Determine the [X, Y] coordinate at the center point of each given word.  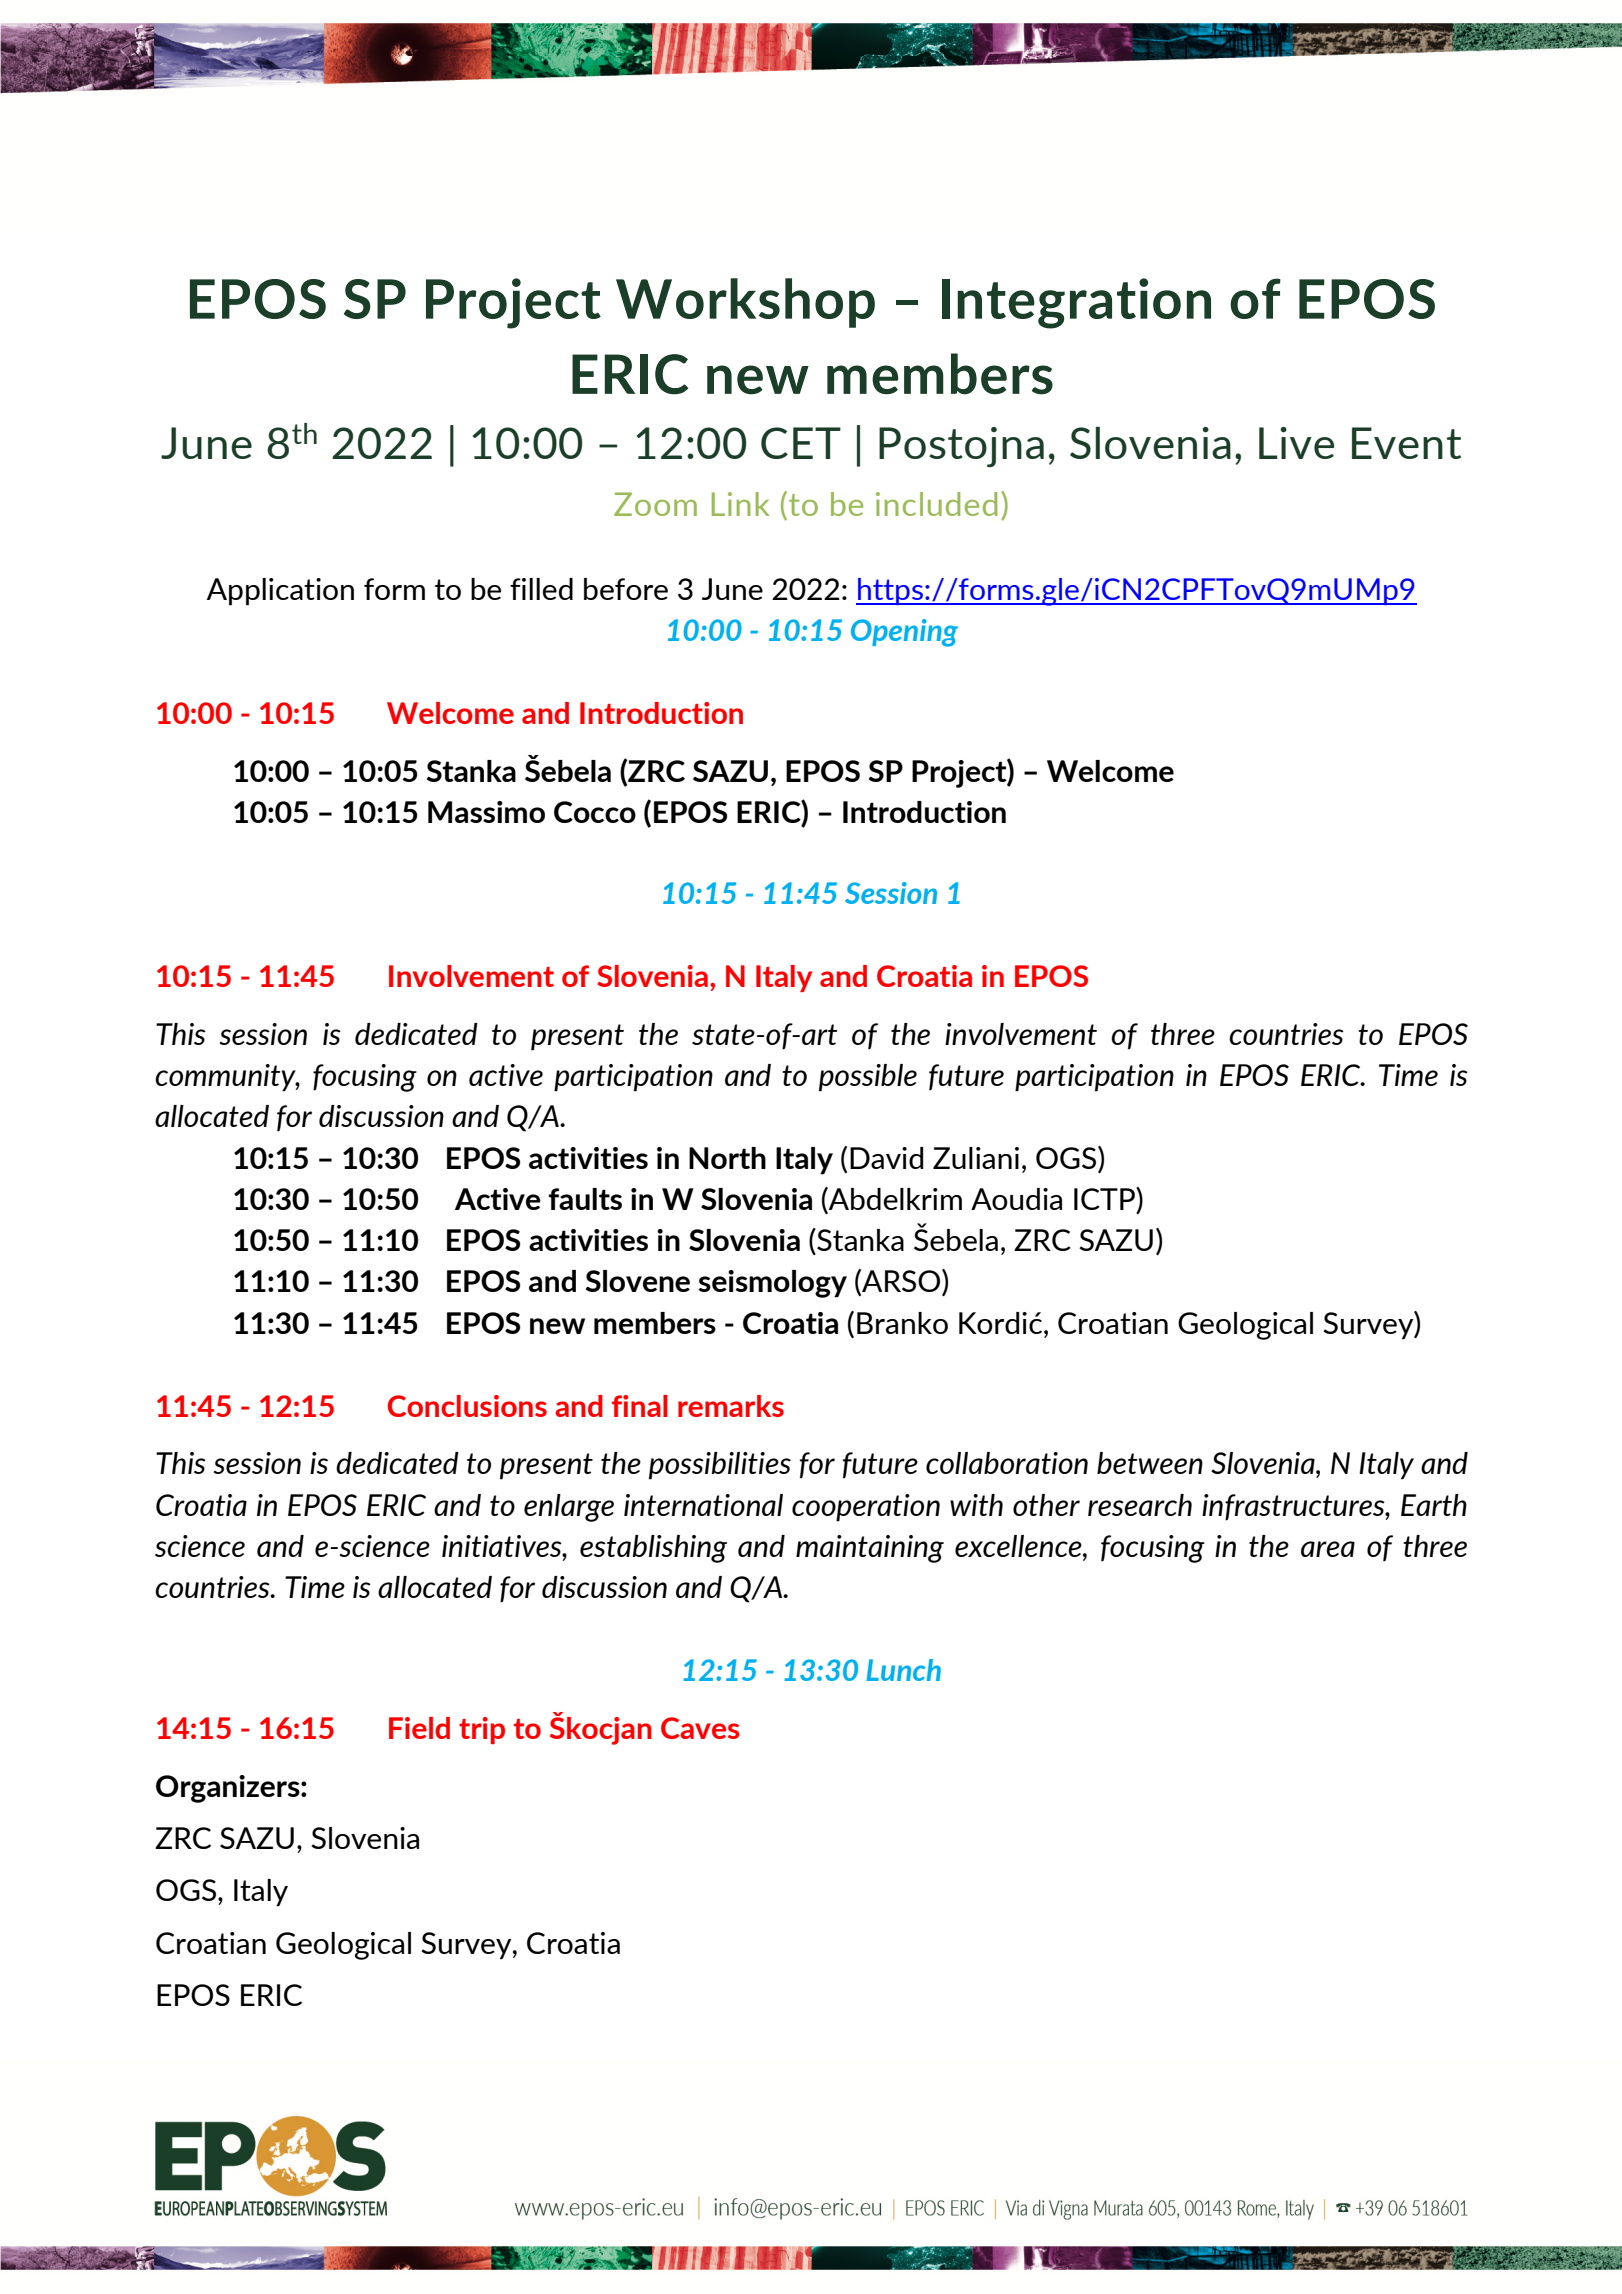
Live [1296, 443]
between [1150, 1463]
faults [585, 1199]
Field [419, 1728]
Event [1406, 443]
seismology [773, 1284]
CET [801, 443]
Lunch [903, 1670]
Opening [904, 633]
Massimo [486, 812]
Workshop [745, 303]
